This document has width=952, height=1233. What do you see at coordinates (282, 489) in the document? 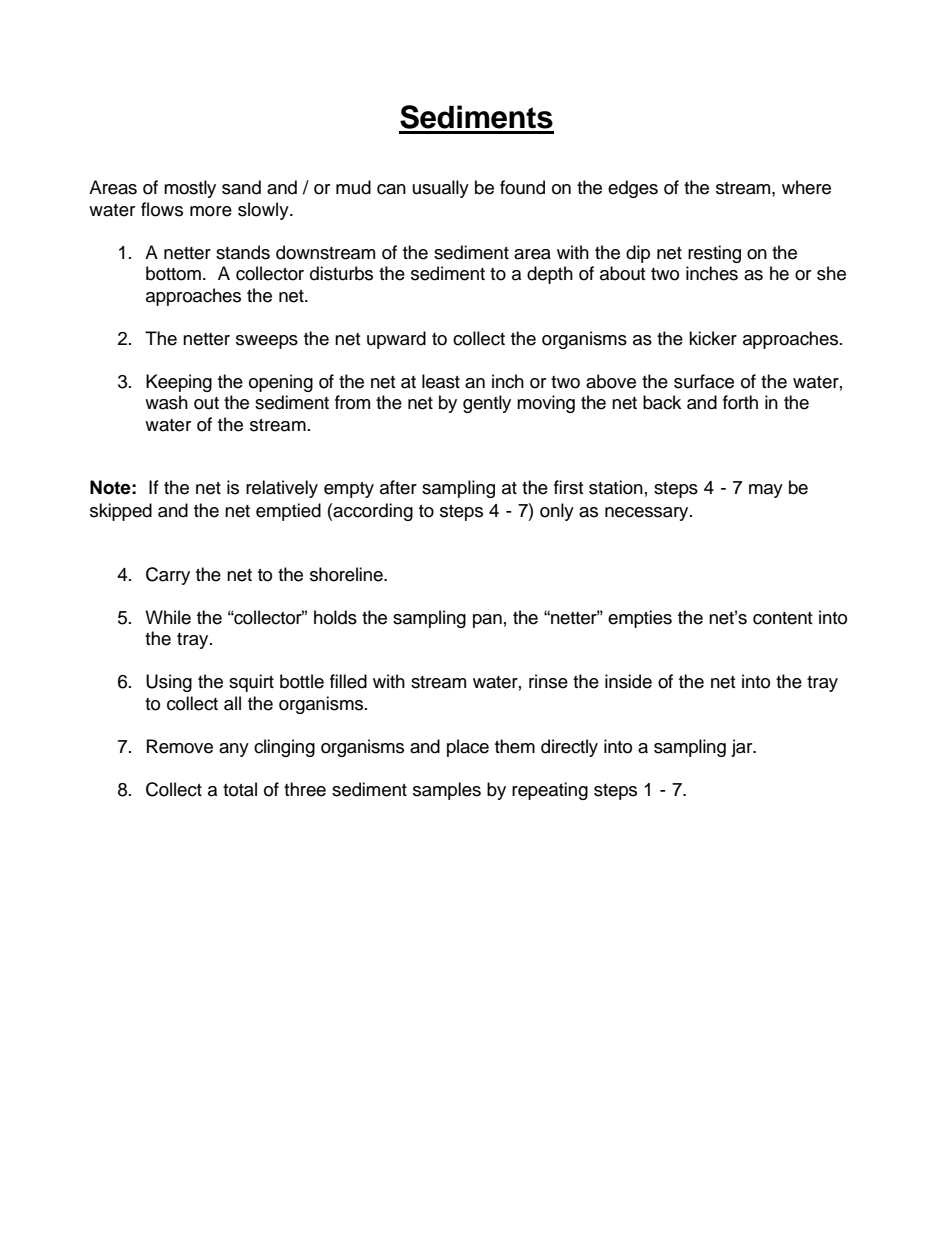
I see `relatively` at bounding box center [282, 489].
